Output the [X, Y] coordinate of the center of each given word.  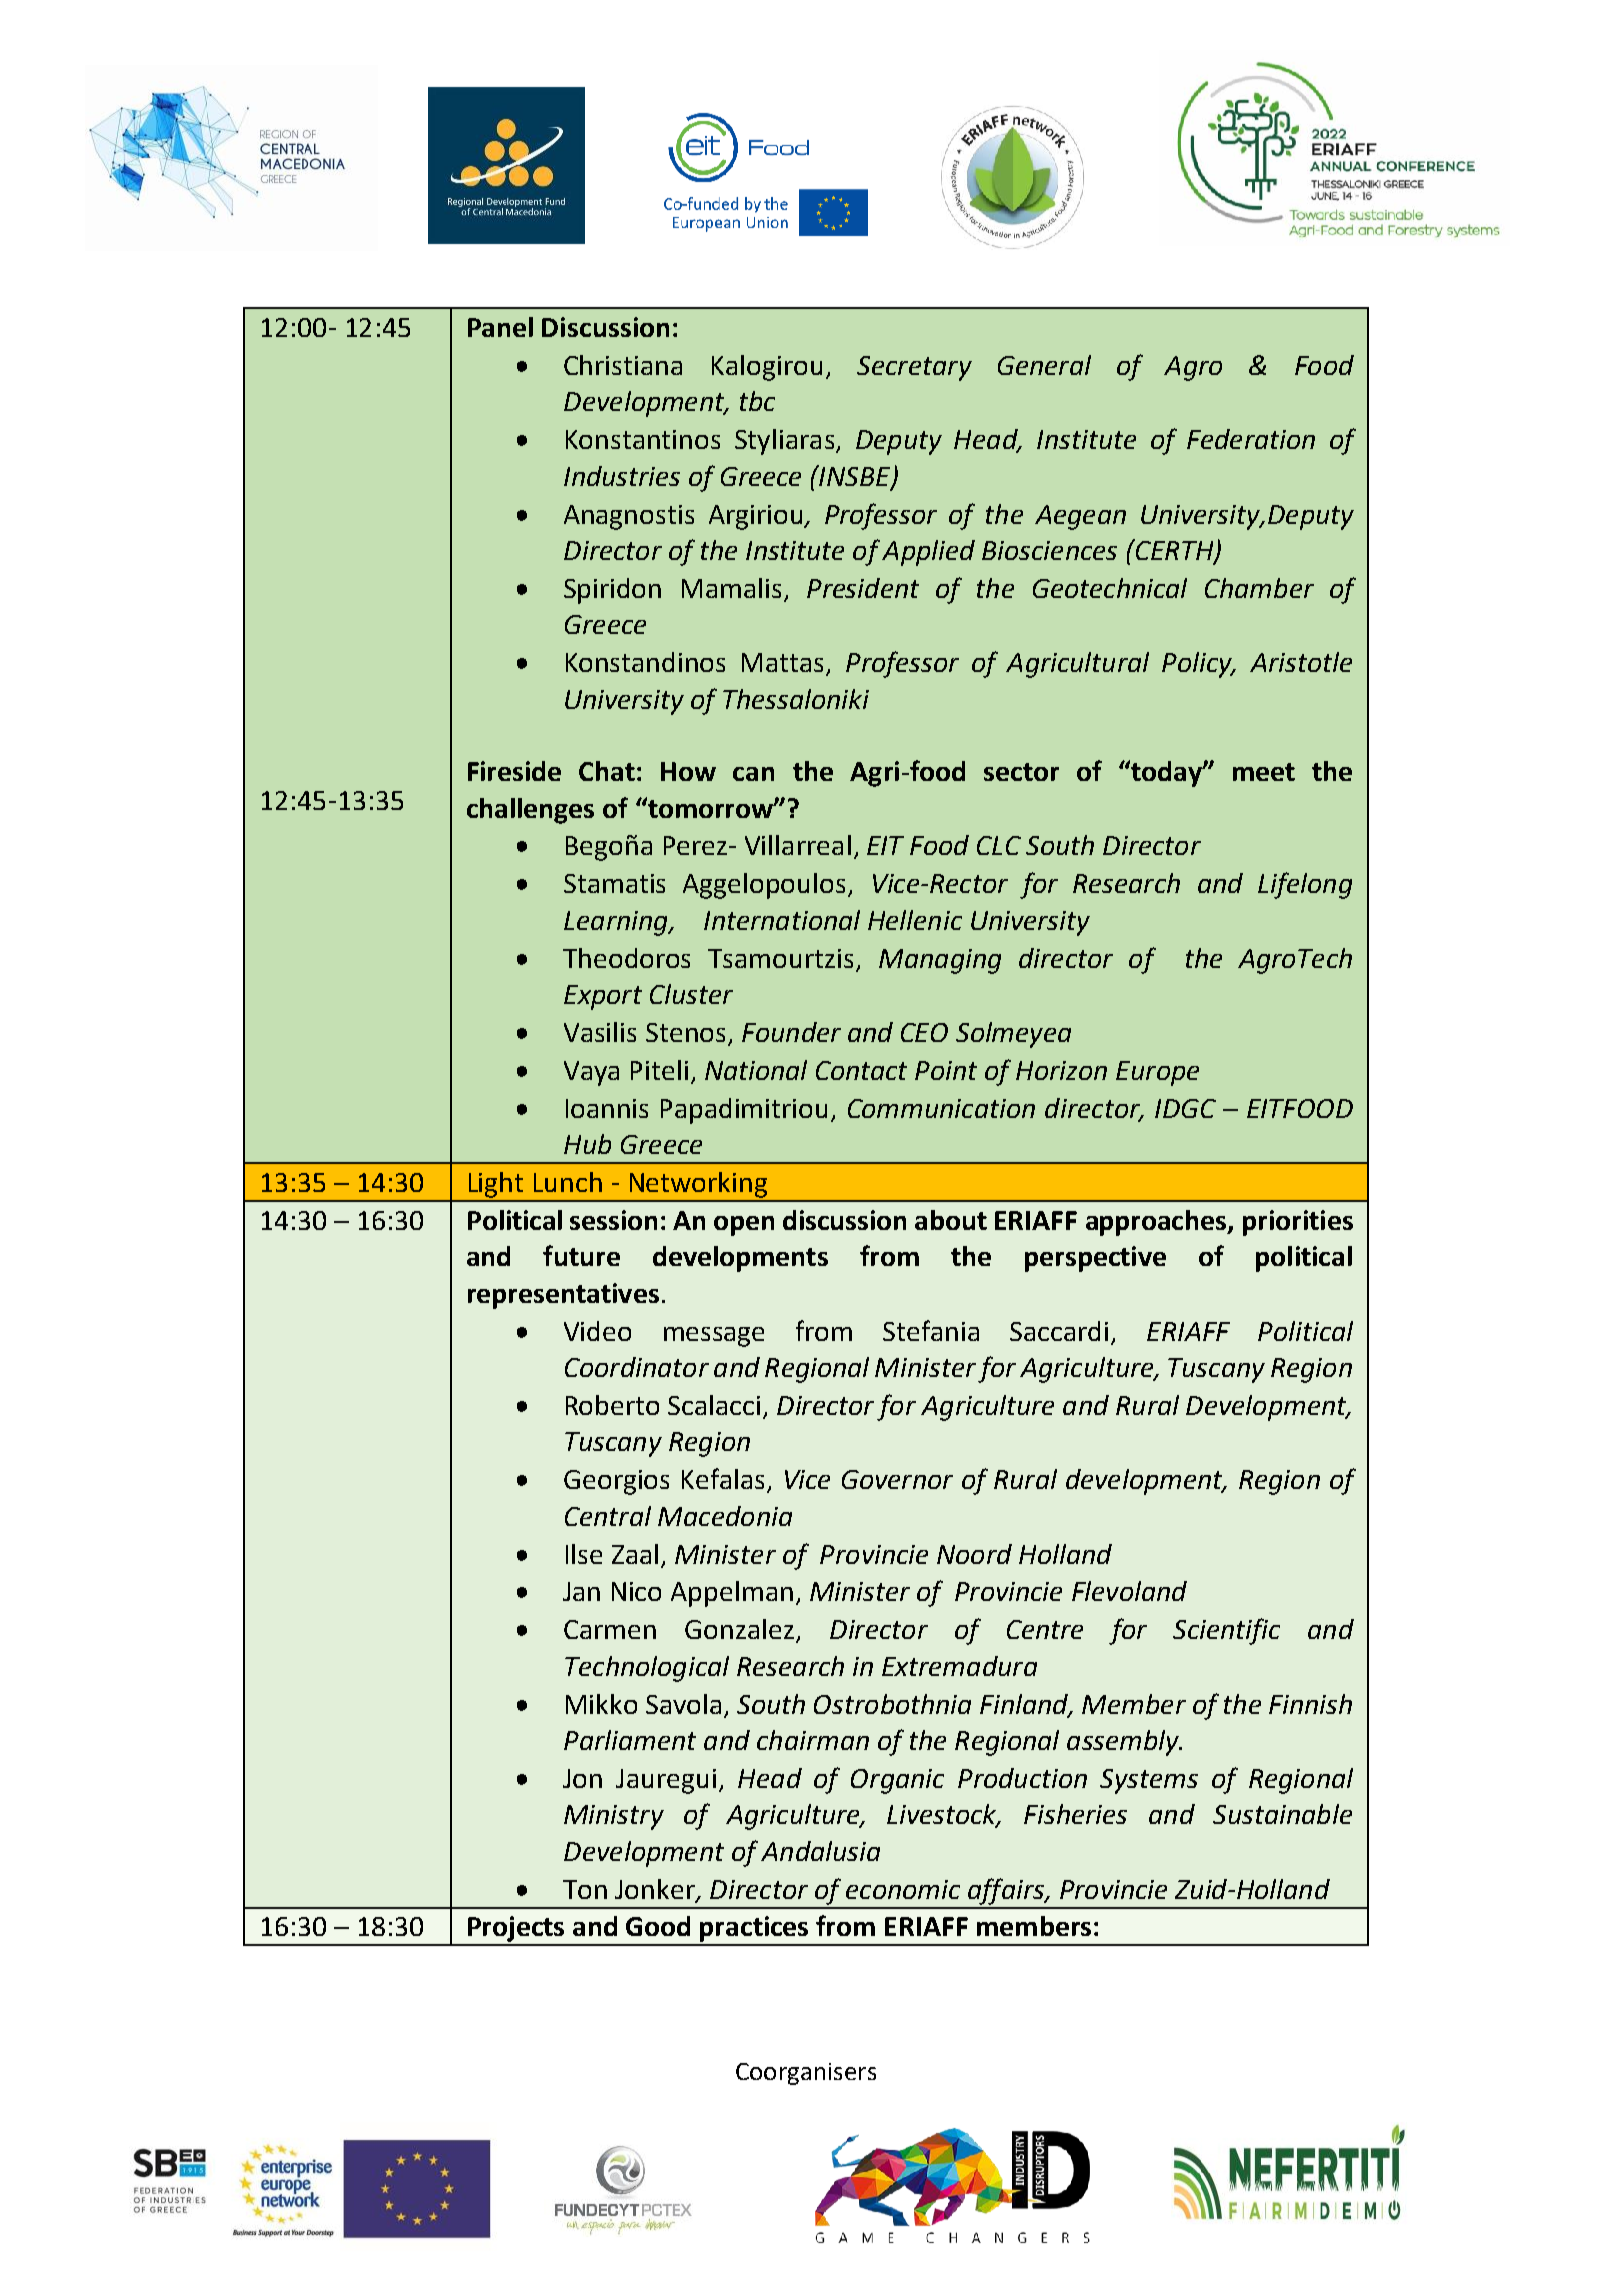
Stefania [931, 1330]
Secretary [914, 368]
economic [903, 1889]
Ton [585, 1889]
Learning [617, 923]
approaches [1157, 1223]
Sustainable [1282, 1814]
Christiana [623, 365]
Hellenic [915, 920]
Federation [1251, 439]
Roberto [612, 1405]
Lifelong [1305, 885]
